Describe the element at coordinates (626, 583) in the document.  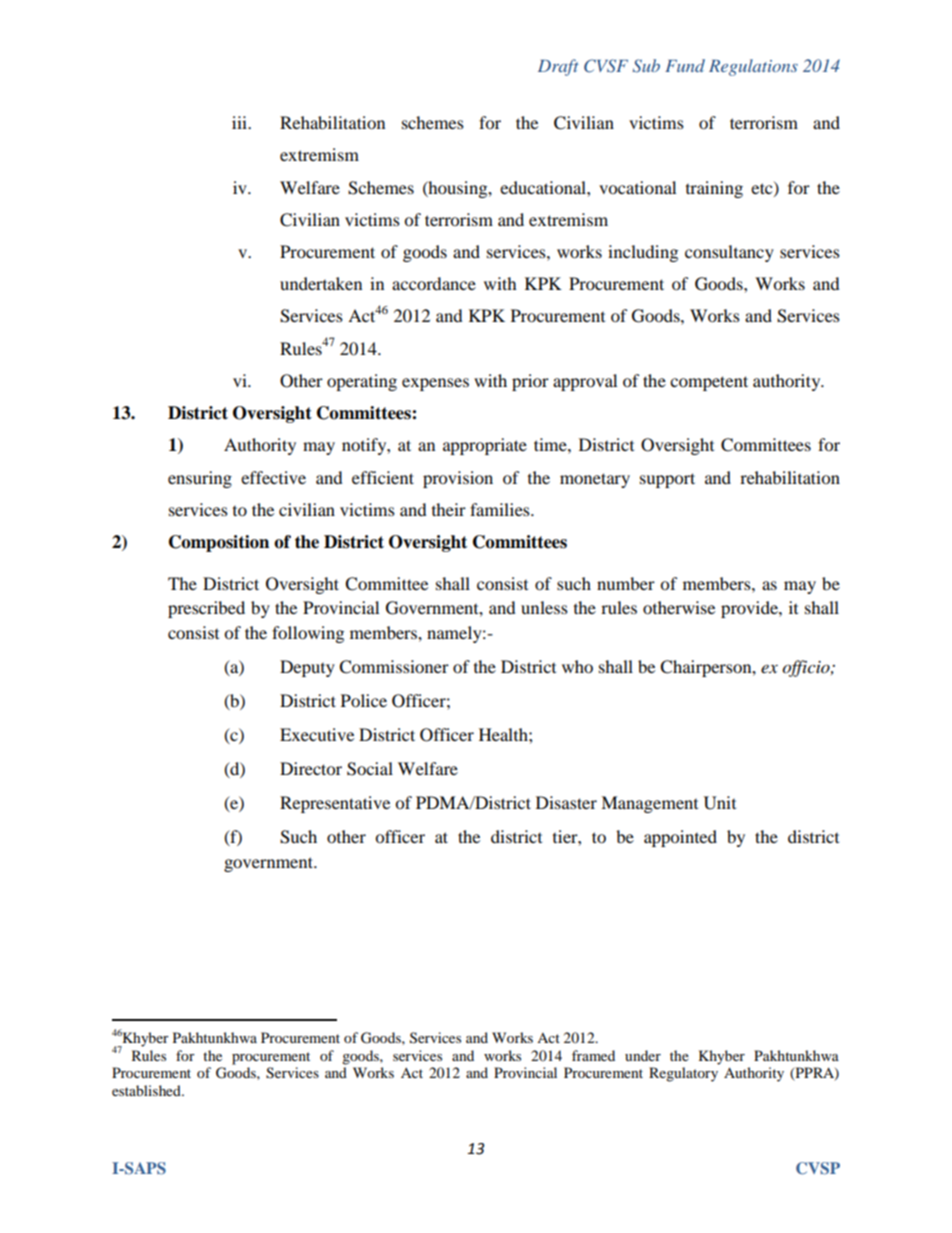
I see `number` at that location.
